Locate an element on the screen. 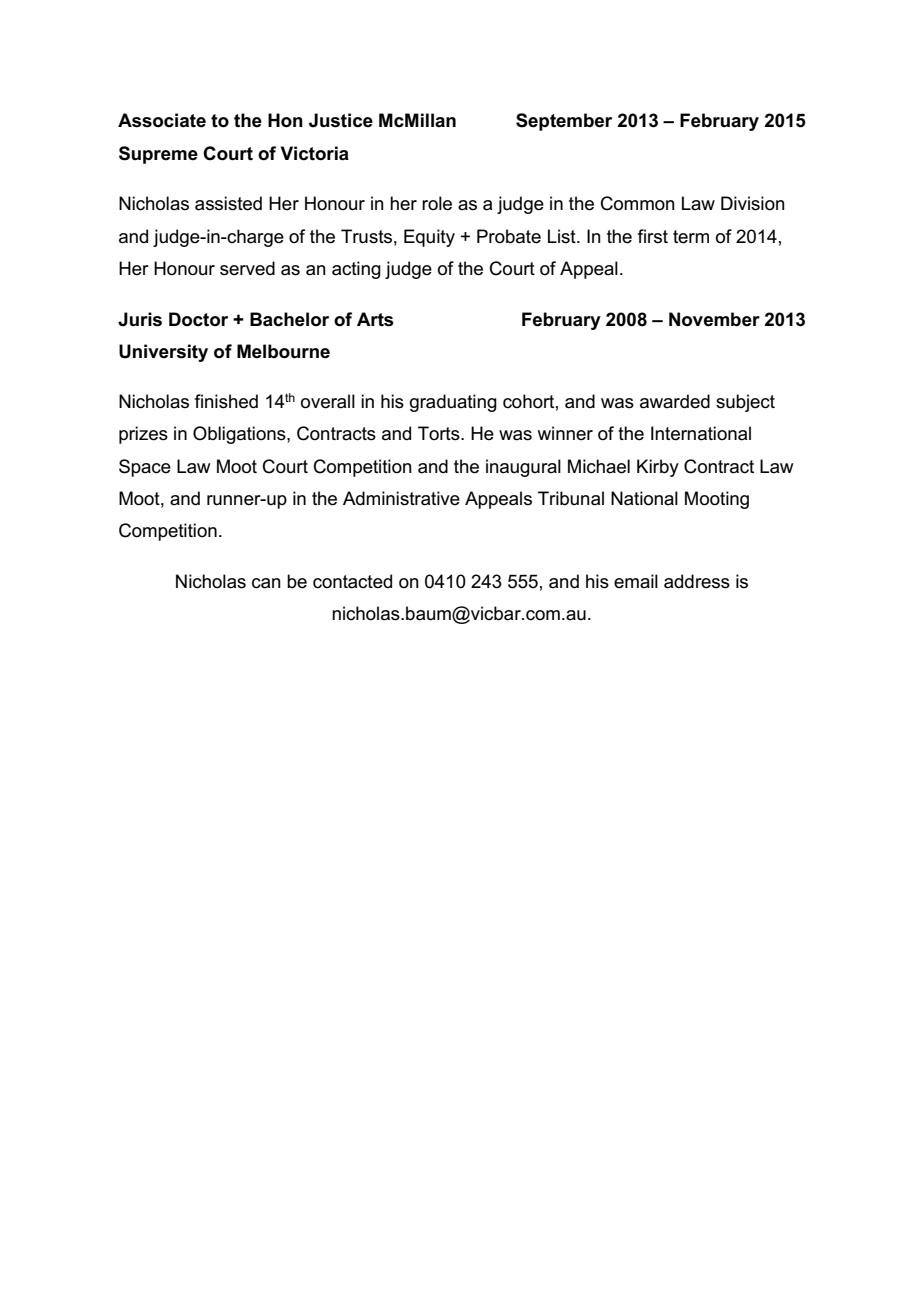 This screenshot has width=924, height=1308. September is located at coordinates (564, 122).
